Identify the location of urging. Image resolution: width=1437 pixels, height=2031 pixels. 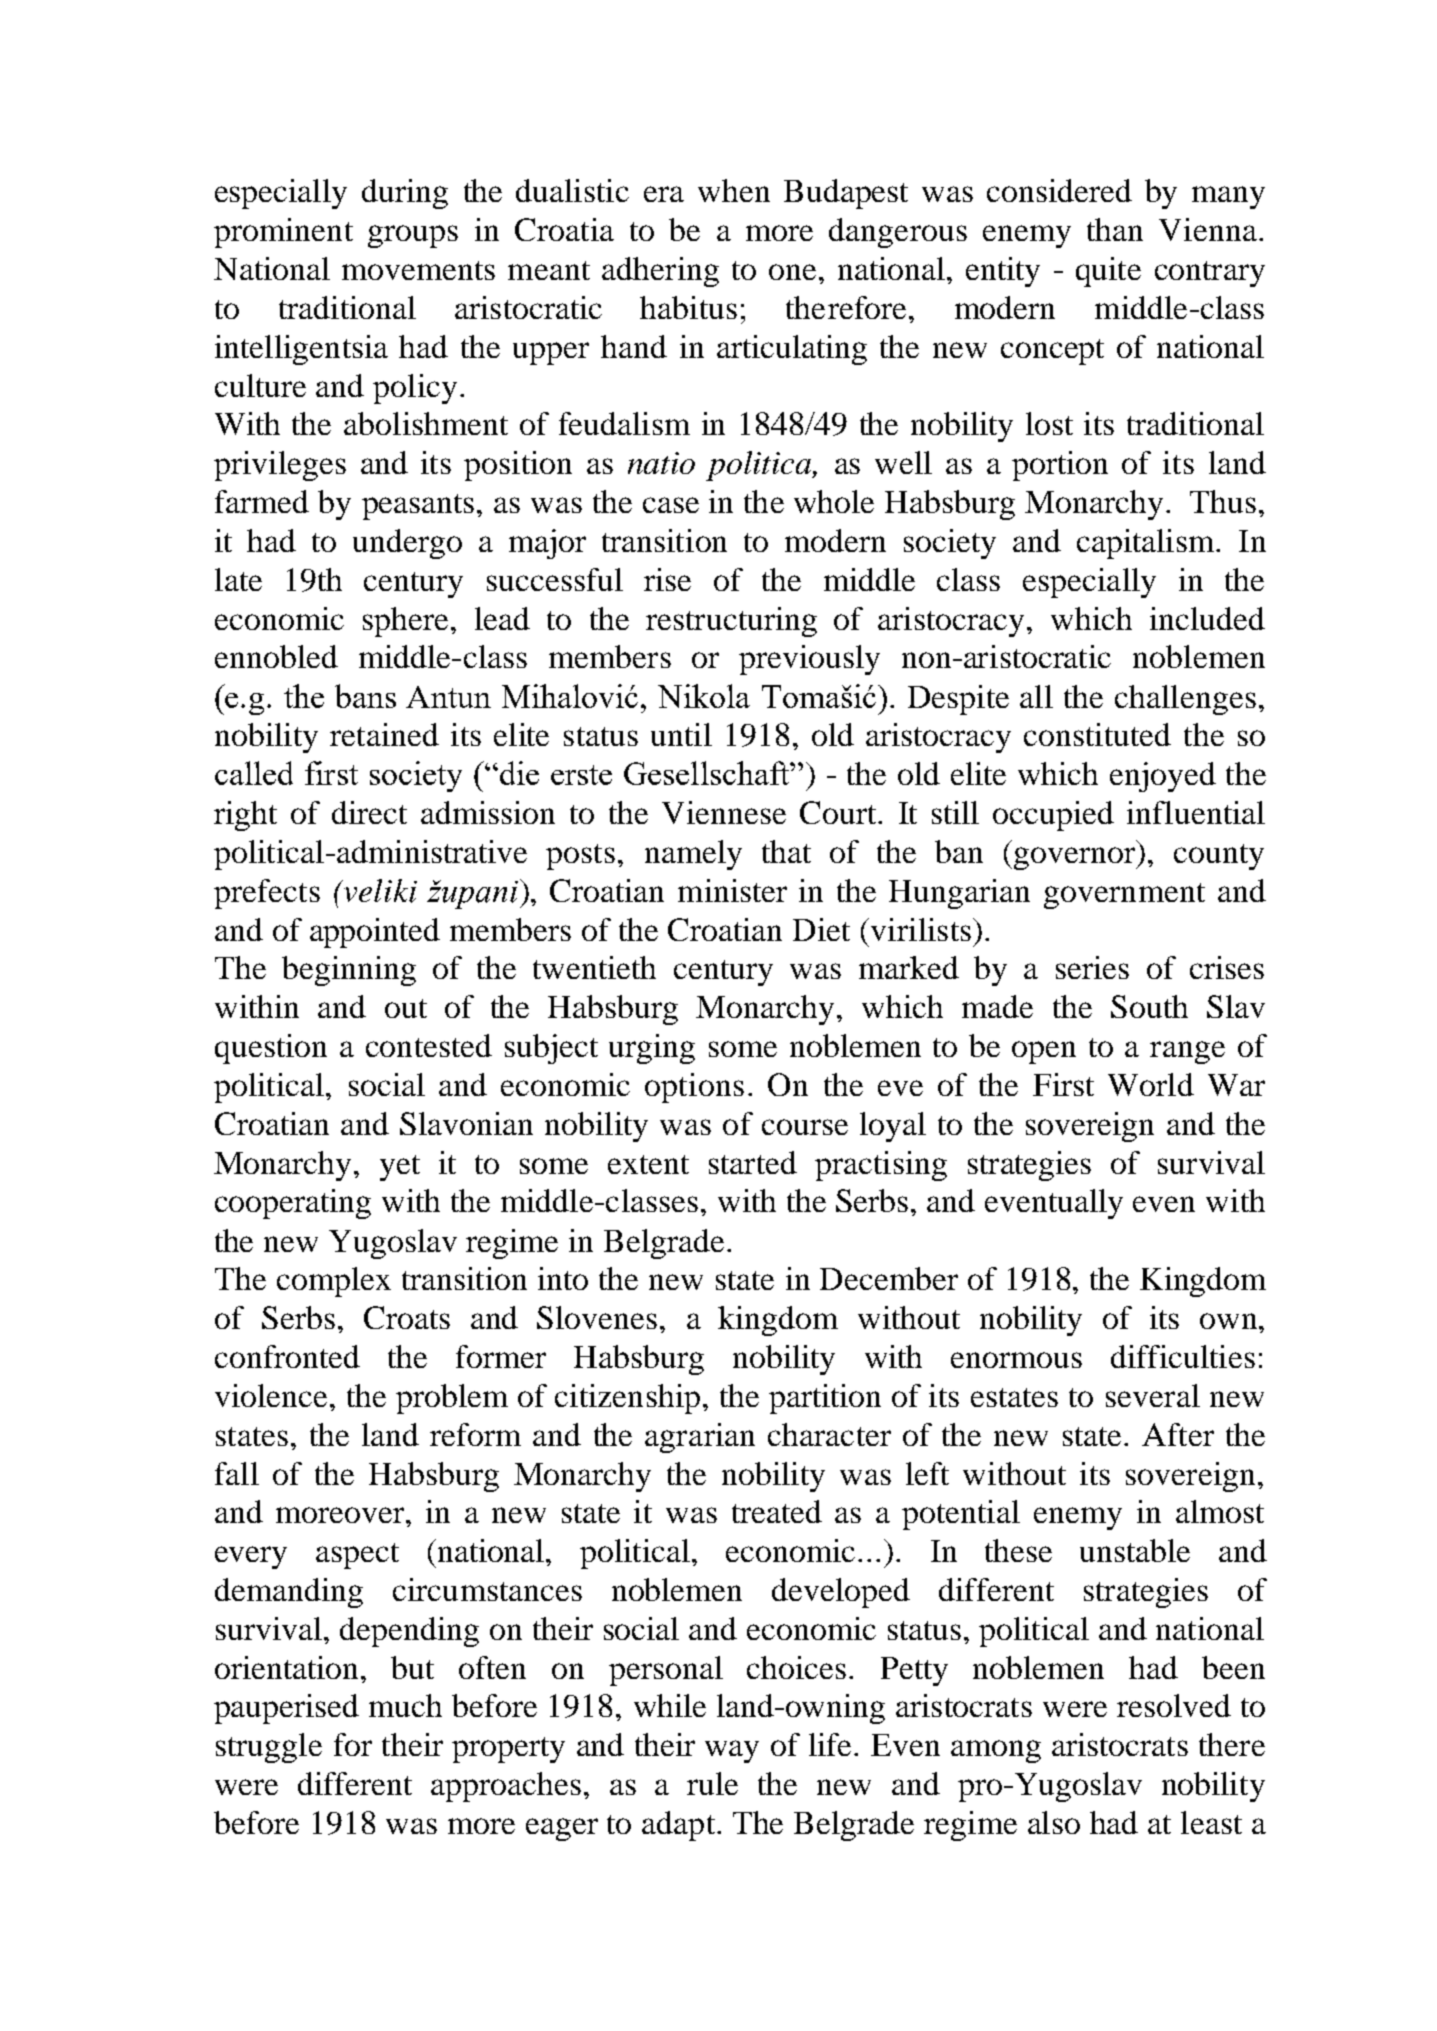
(652, 1049).
